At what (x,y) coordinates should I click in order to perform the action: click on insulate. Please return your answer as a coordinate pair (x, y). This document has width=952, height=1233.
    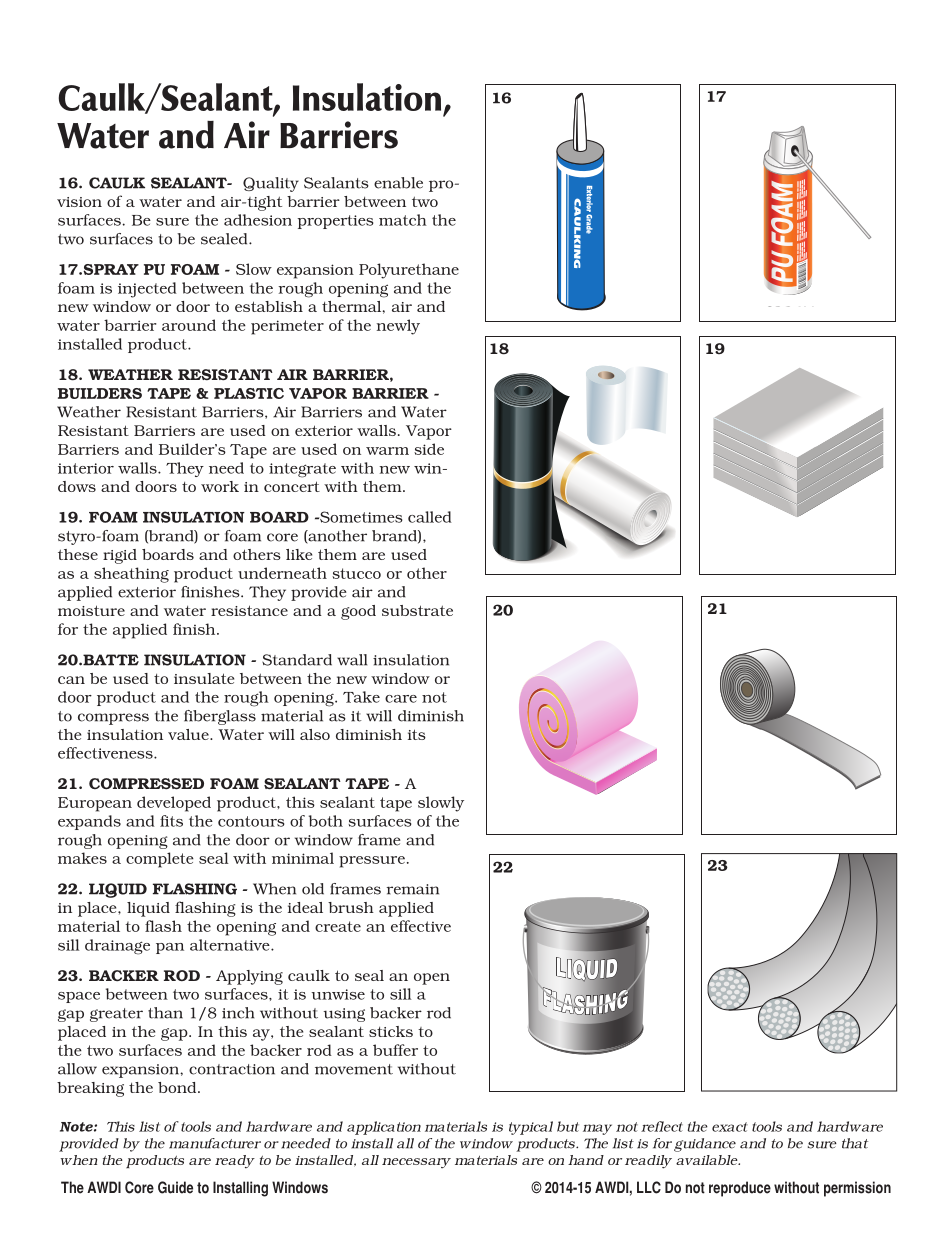
    Looking at the image, I should click on (204, 678).
